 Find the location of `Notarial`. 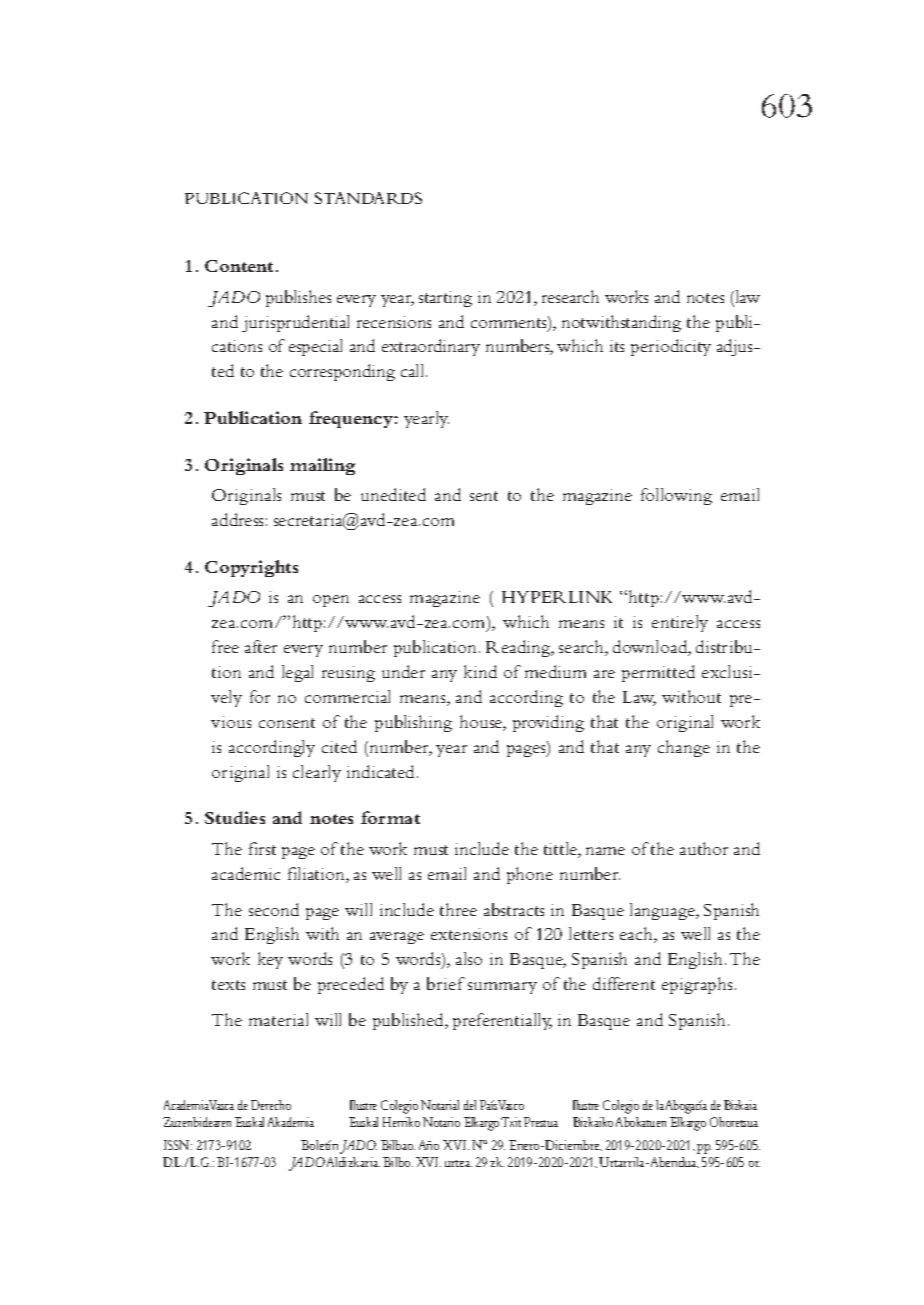

Notarial is located at coordinates (440, 1105).
